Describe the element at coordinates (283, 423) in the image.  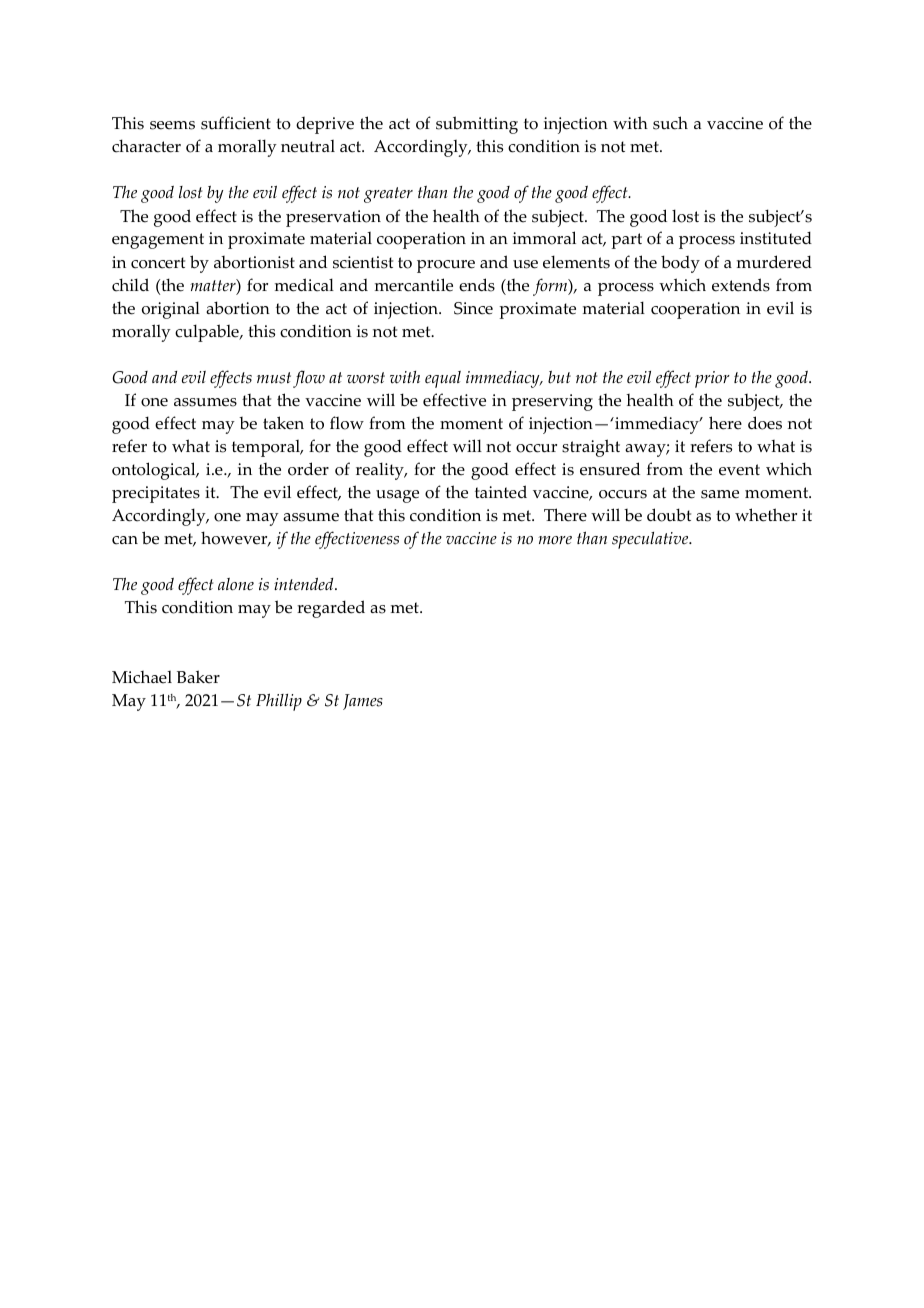
I see `taken` at that location.
